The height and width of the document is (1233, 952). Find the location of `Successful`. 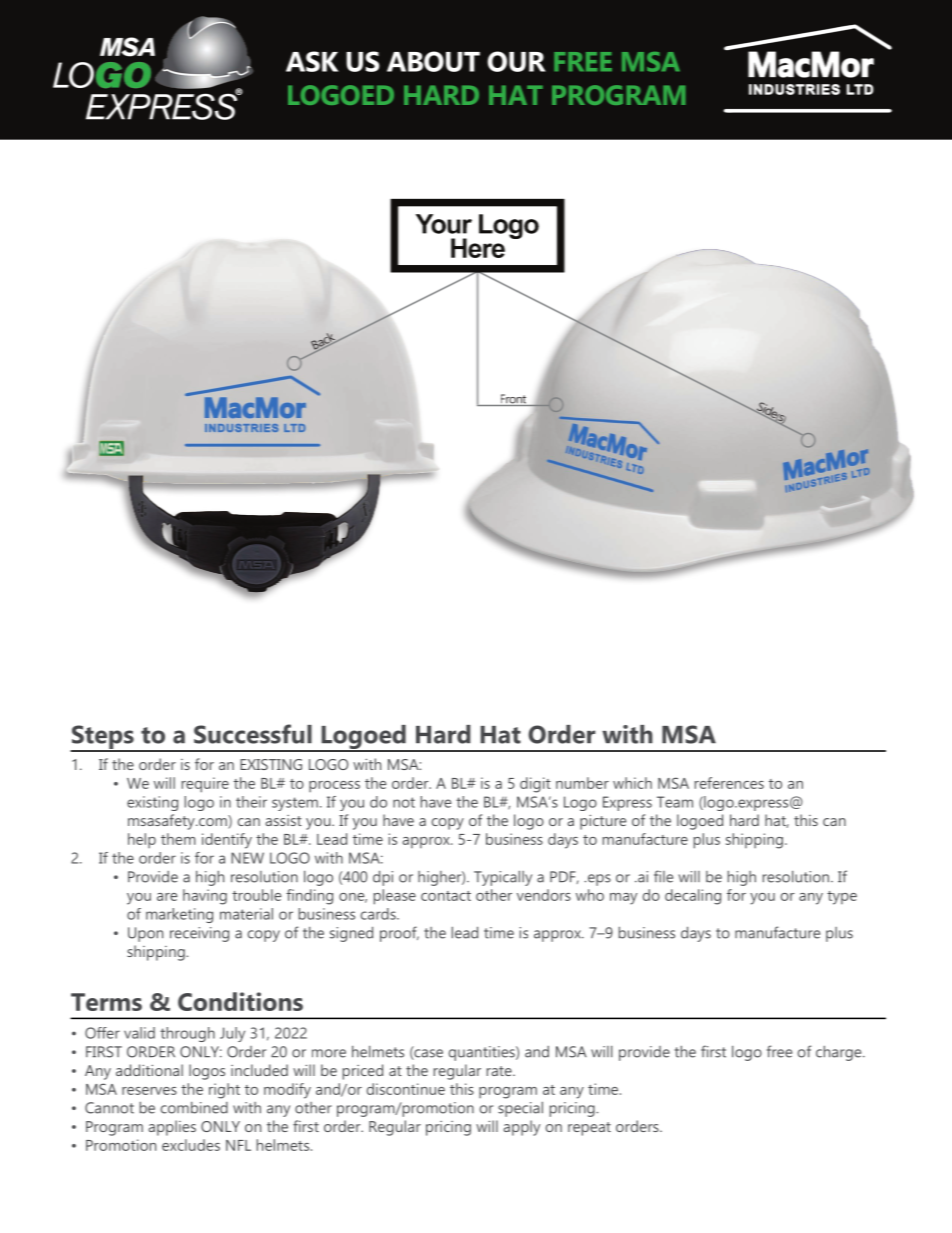

Successful is located at coordinates (253, 734).
